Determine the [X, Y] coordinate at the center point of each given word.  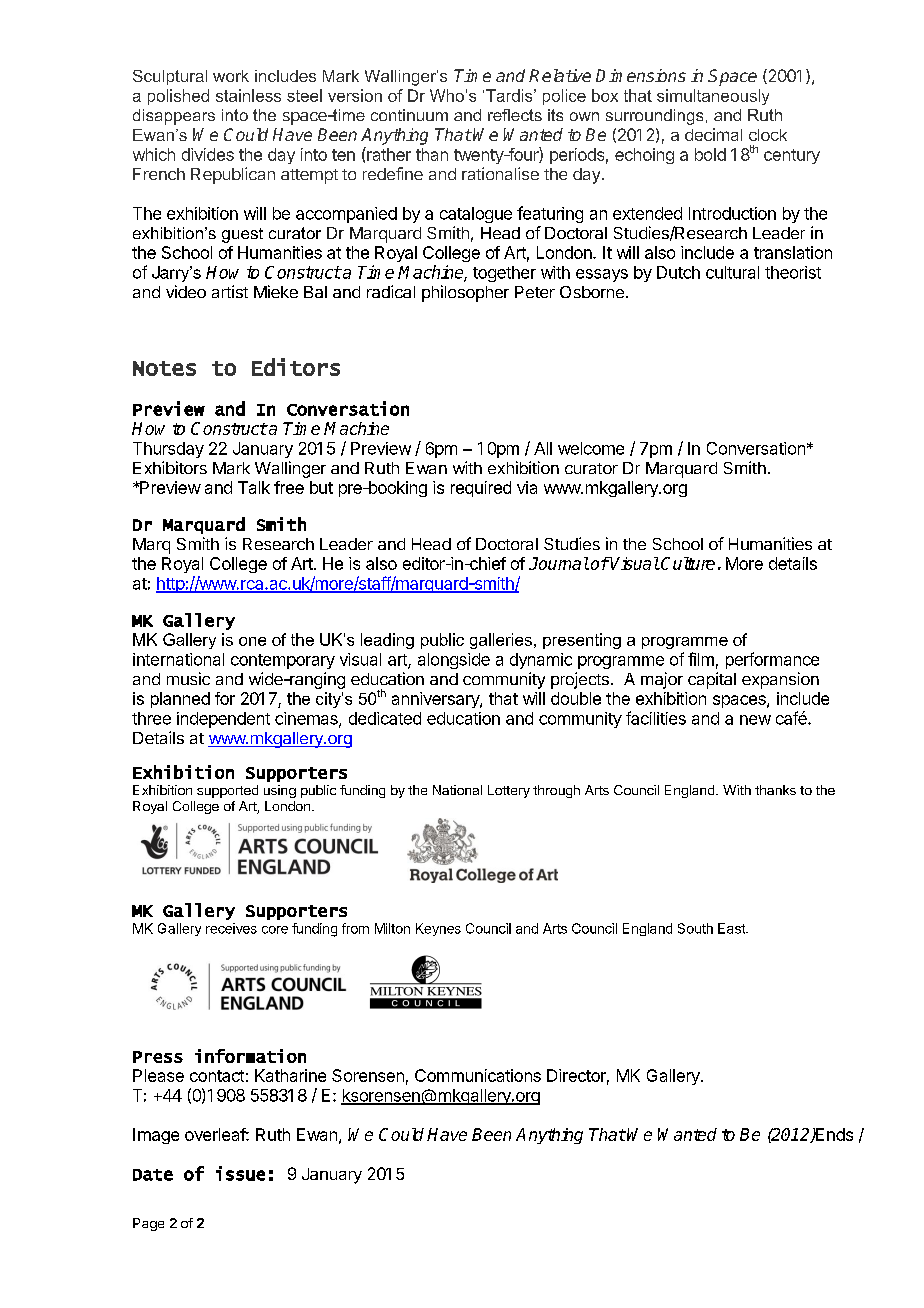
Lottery [509, 791]
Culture [687, 563]
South [695, 928]
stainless [248, 95]
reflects [515, 115]
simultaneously [713, 97]
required [481, 489]
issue [240, 1173]
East [732, 928]
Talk [254, 487]
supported [227, 791]
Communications [478, 1075]
